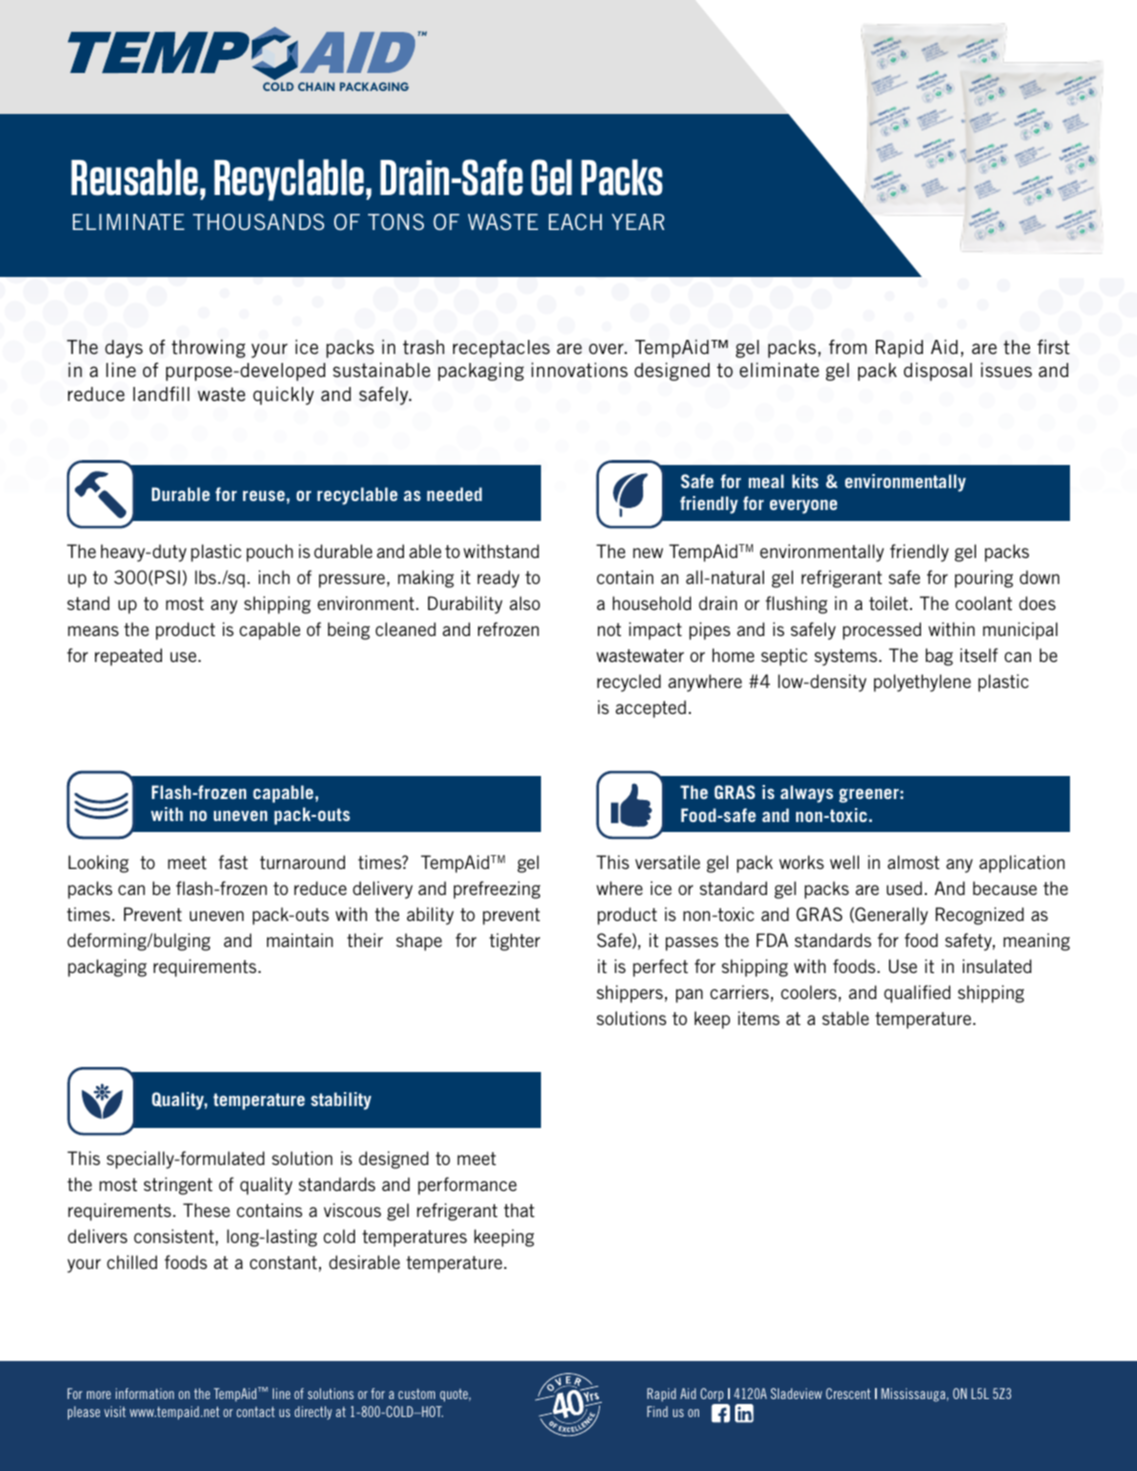 The width and height of the document is (1137, 1471). Describe the element at coordinates (575, 221) in the document. I see `EACH` at that location.
